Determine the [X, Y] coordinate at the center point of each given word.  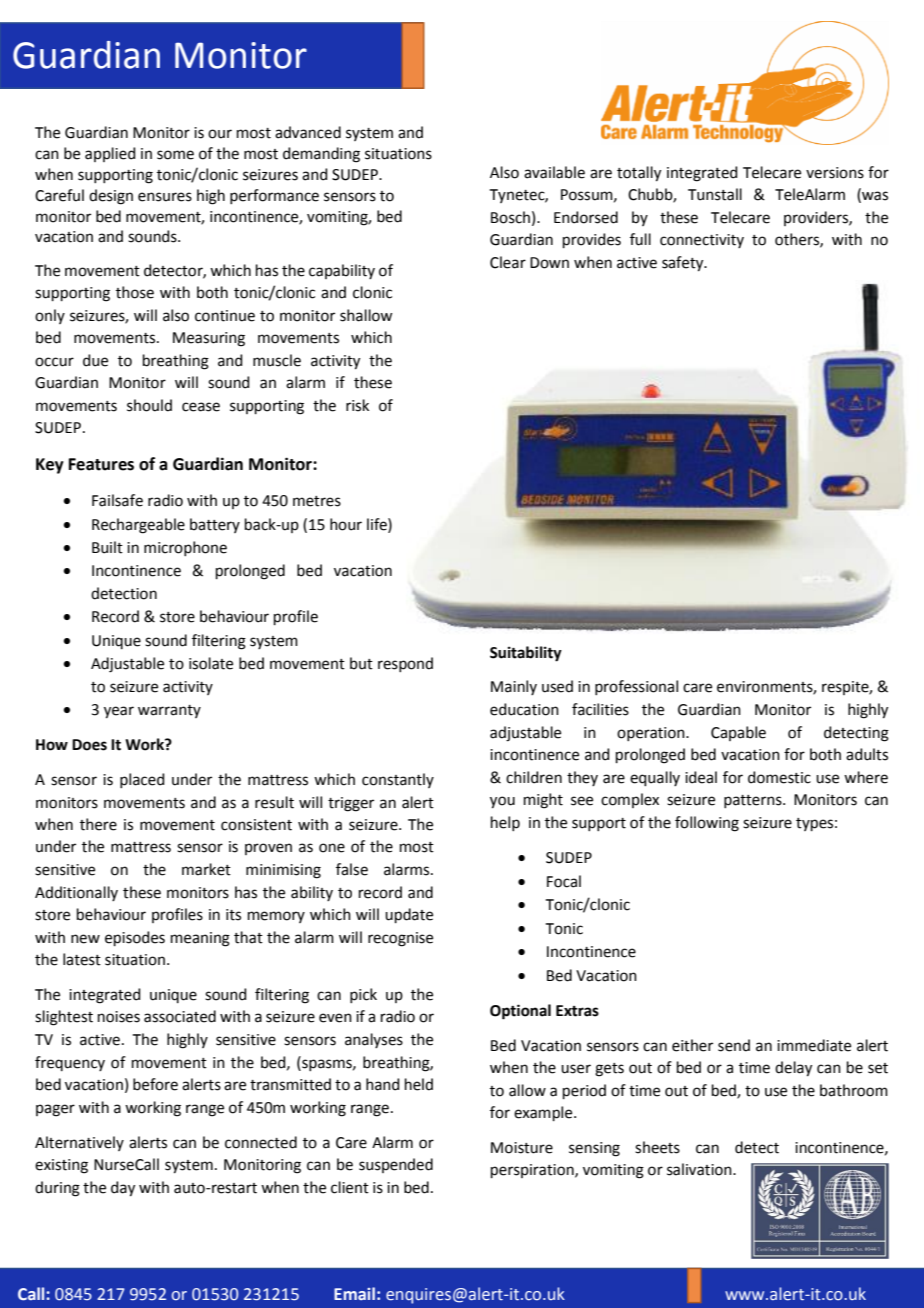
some [175, 155]
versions [835, 173]
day [123, 1189]
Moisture [522, 1148]
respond [405, 664]
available [554, 172]
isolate [211, 663]
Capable [738, 733]
